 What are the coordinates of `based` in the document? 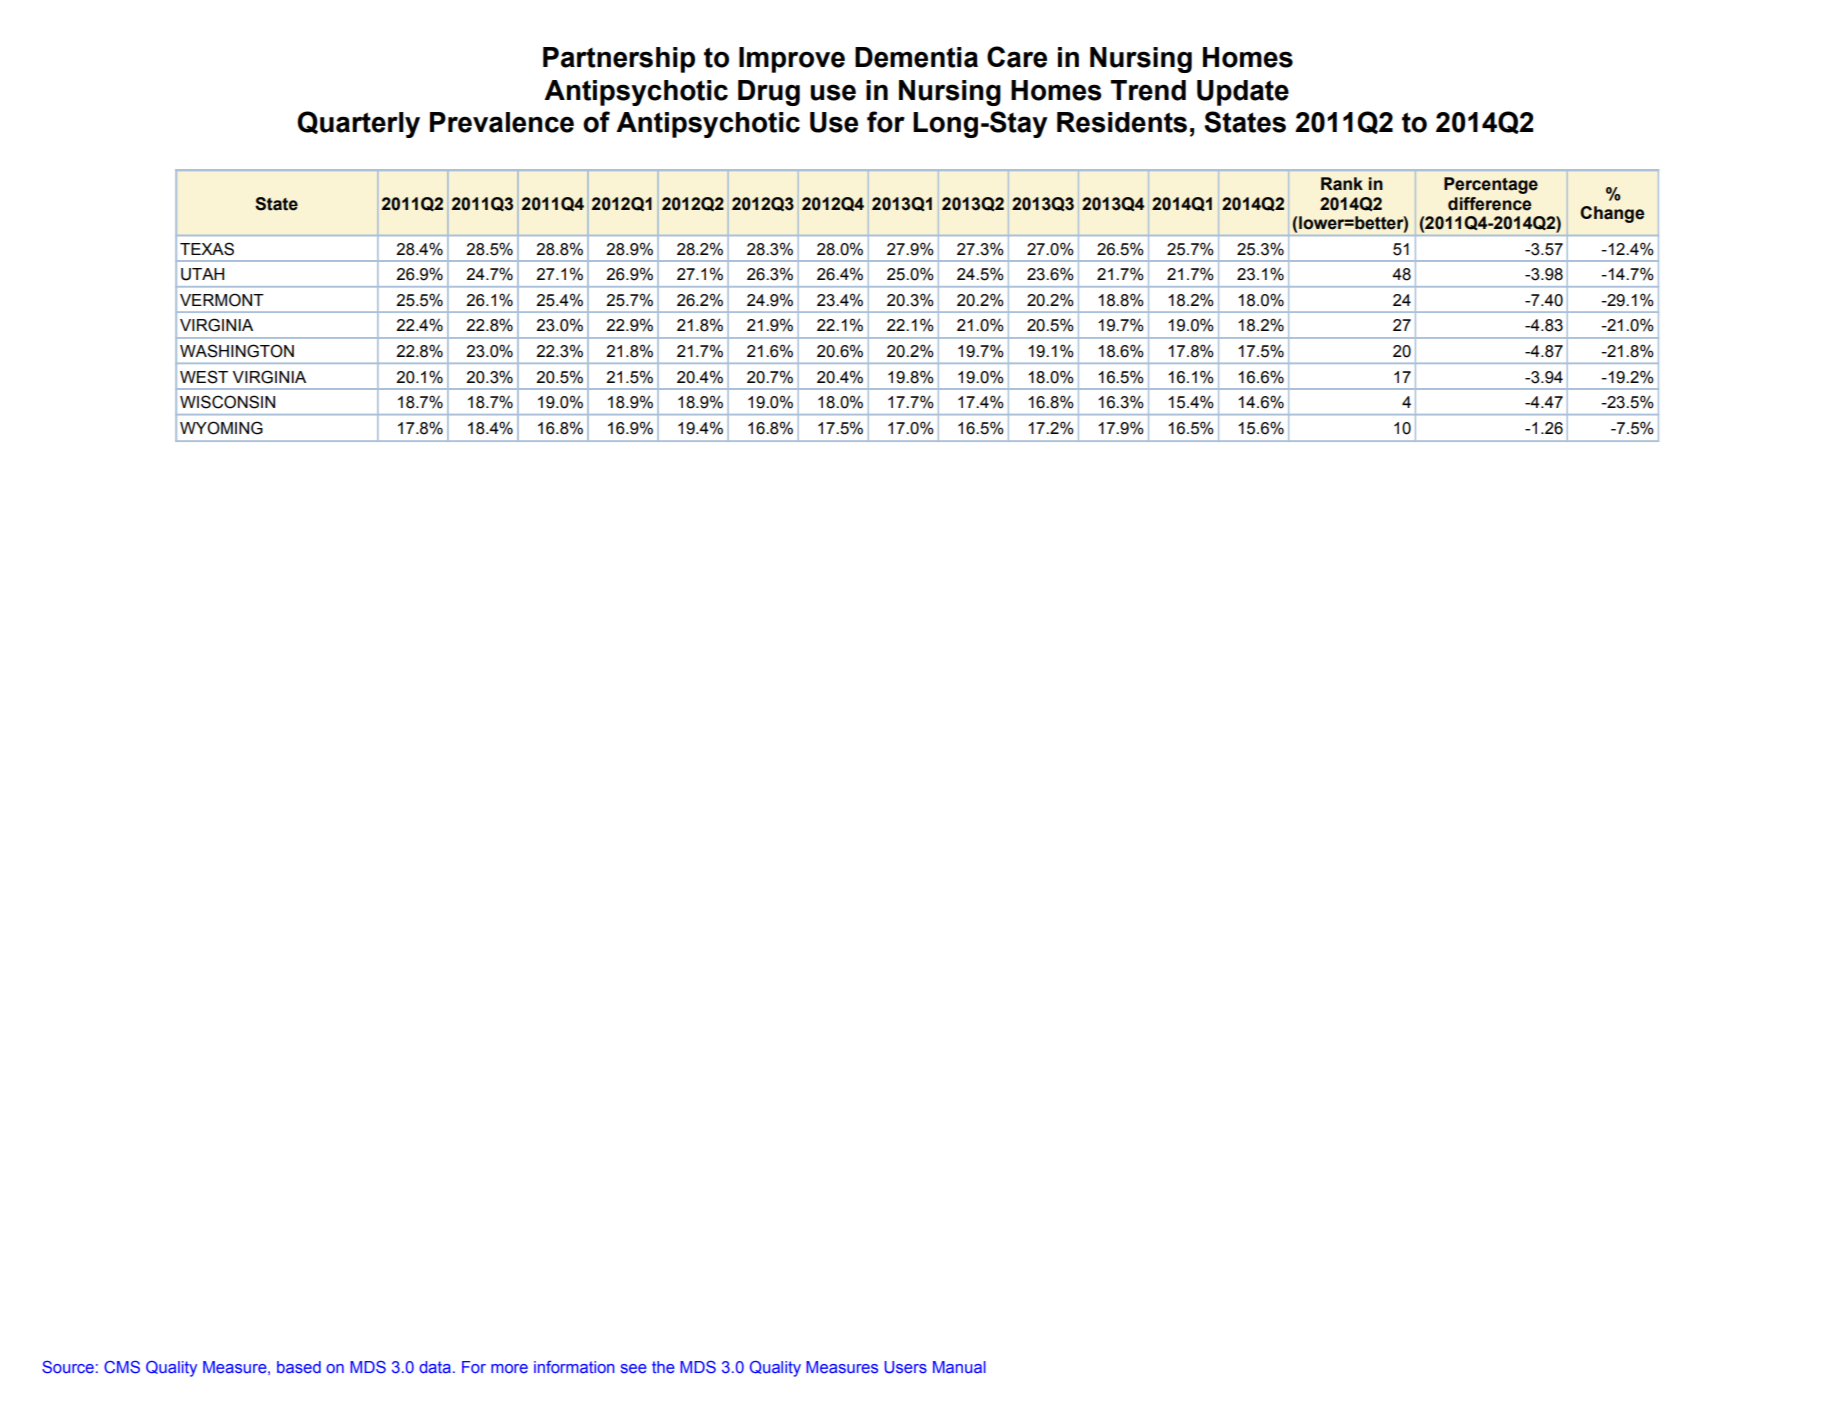 It's located at (299, 1367).
